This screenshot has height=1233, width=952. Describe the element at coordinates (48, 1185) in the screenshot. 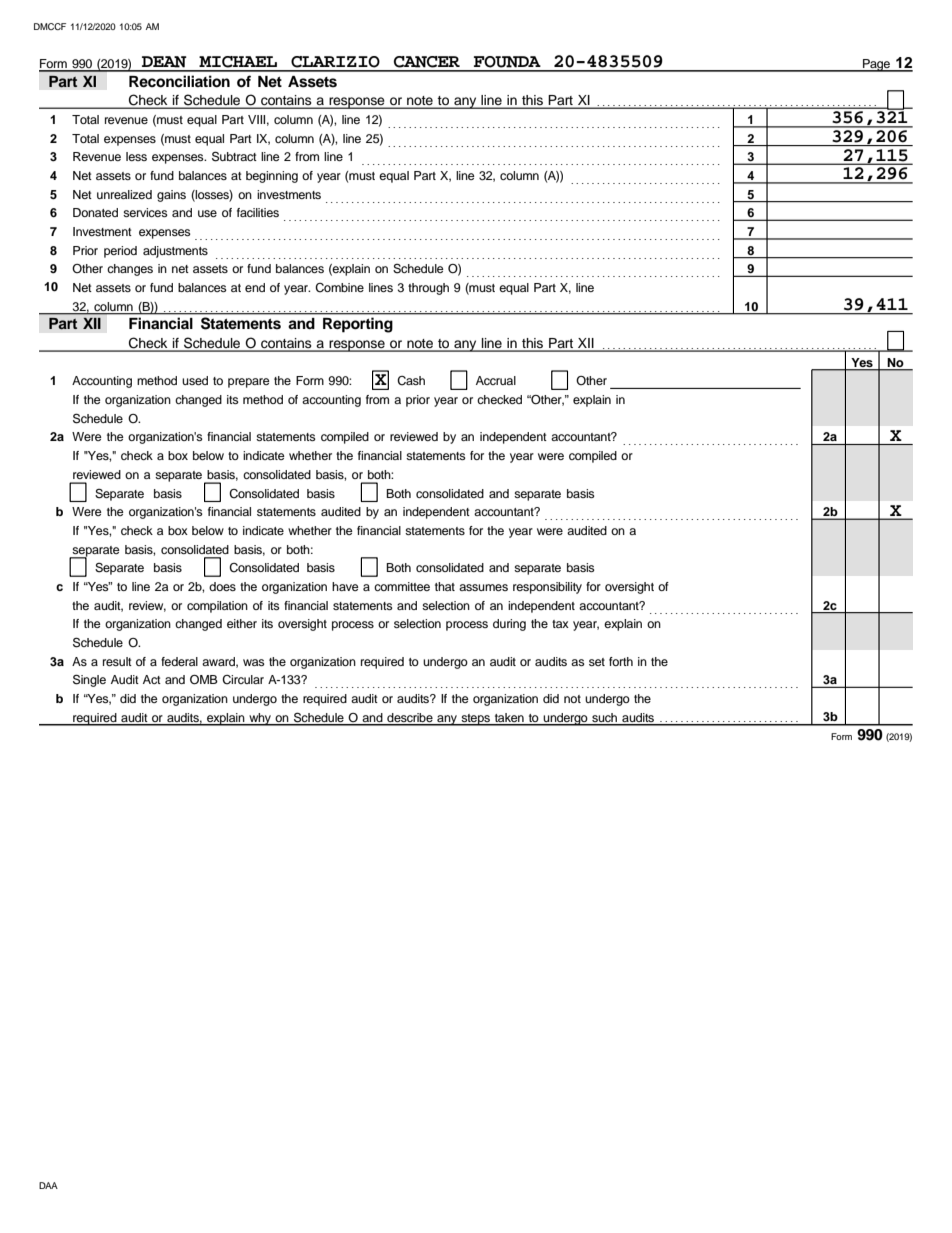

I see `DAA` at that location.
